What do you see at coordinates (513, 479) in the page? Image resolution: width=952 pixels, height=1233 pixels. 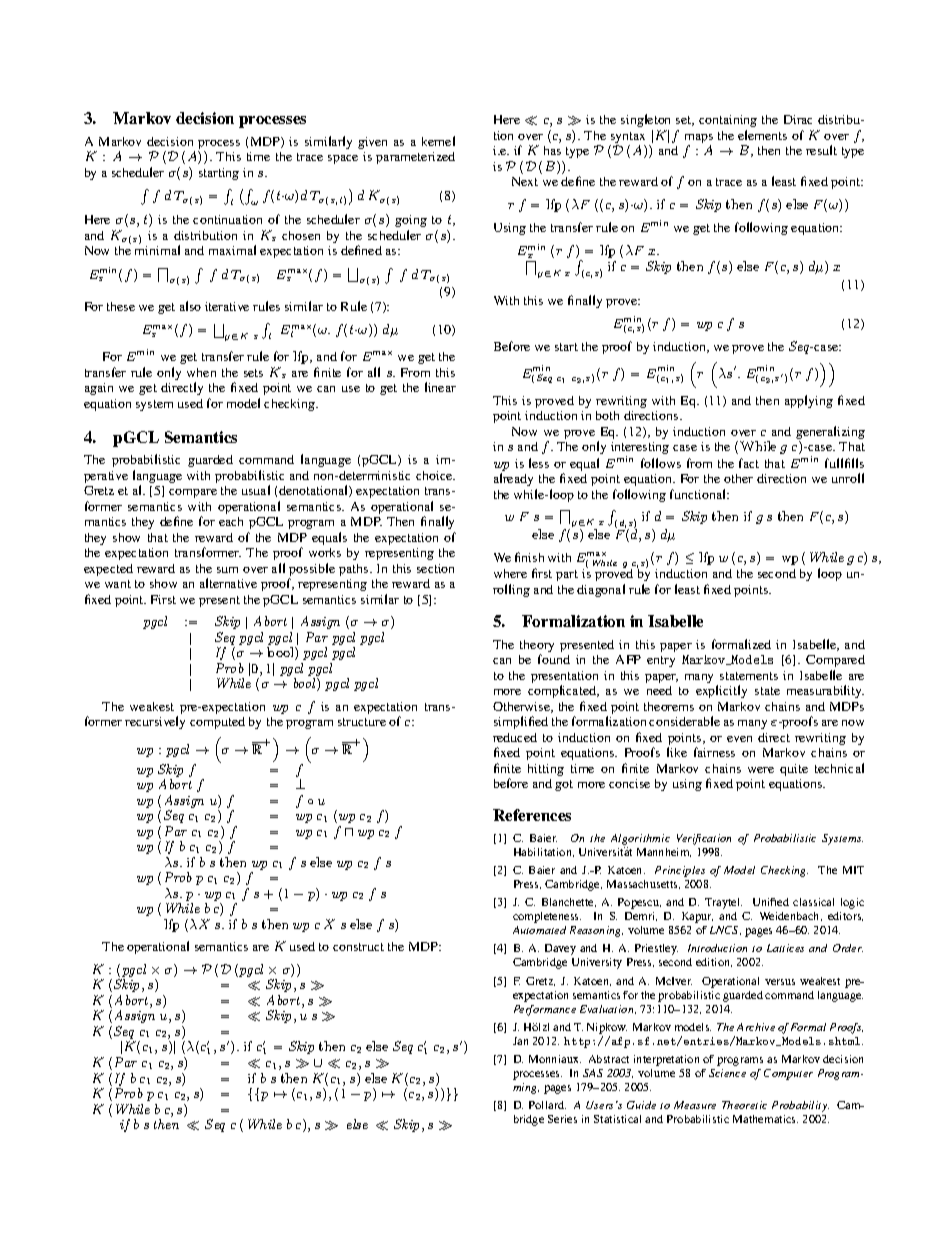 I see `already` at bounding box center [513, 479].
